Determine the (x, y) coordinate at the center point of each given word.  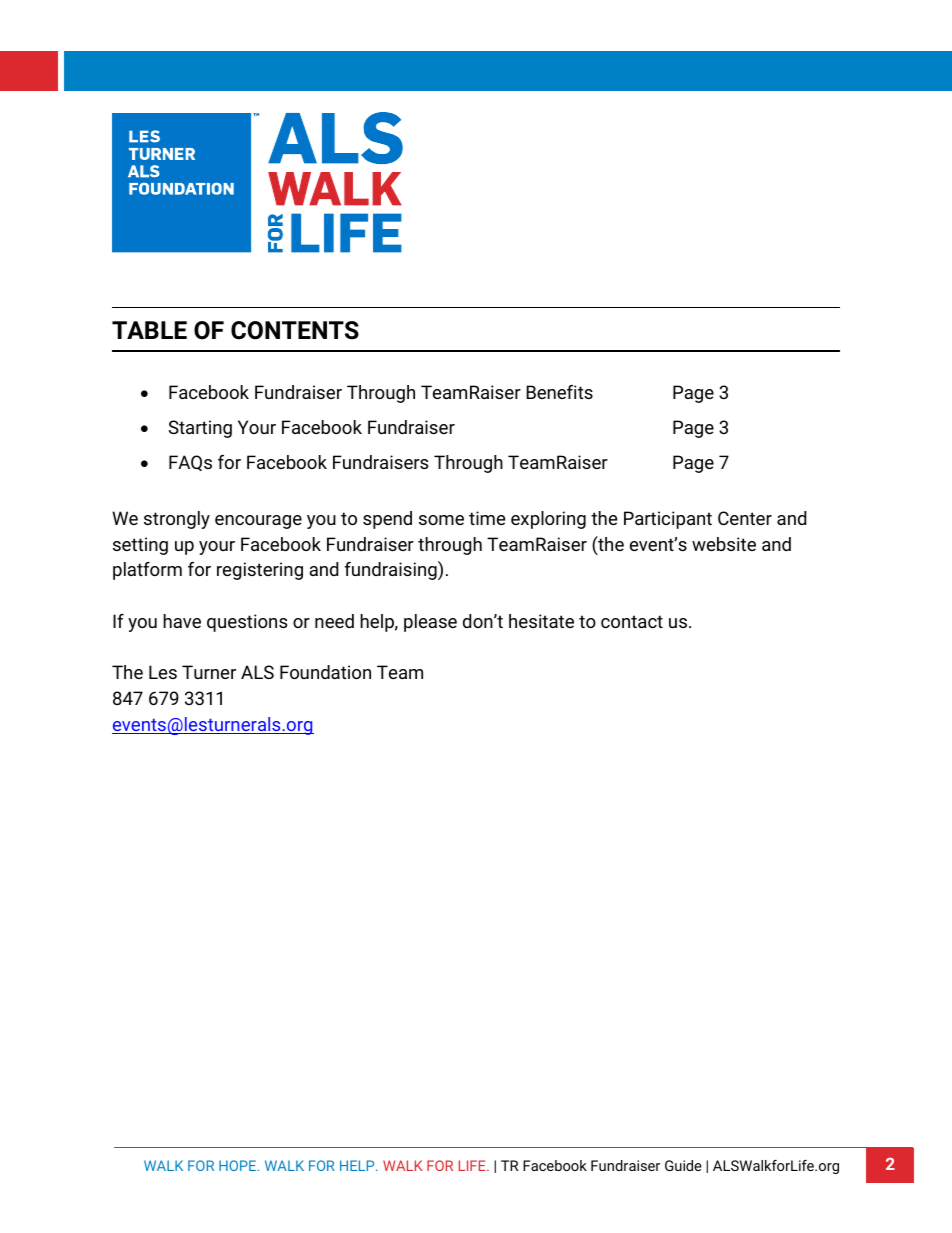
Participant (668, 520)
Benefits (559, 392)
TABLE (149, 330)
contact (632, 621)
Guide (683, 1165)
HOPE (239, 1165)
